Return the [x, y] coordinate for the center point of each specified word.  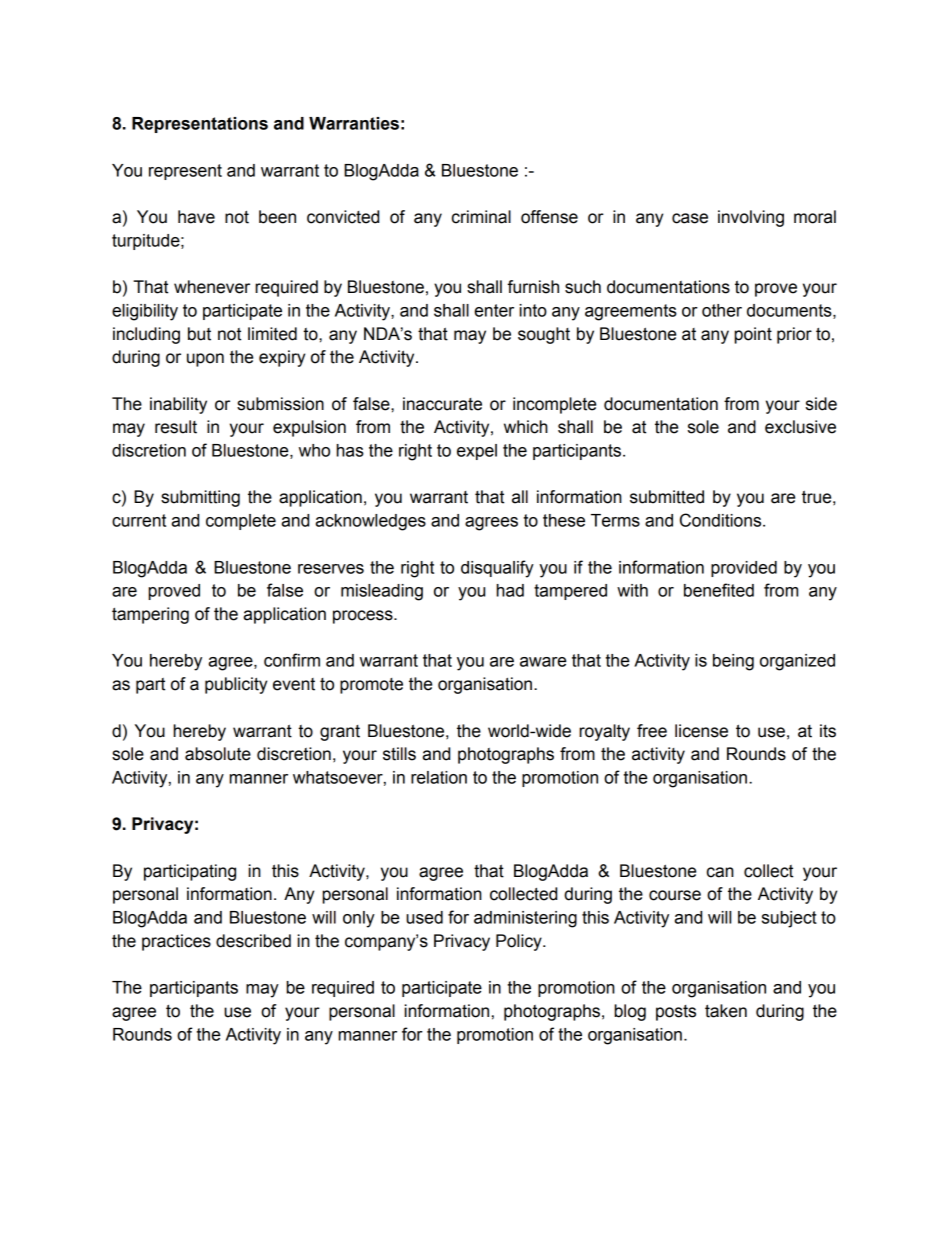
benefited [719, 590]
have [196, 217]
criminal [481, 217]
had [510, 590]
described [253, 941]
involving [751, 218]
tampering [150, 615]
